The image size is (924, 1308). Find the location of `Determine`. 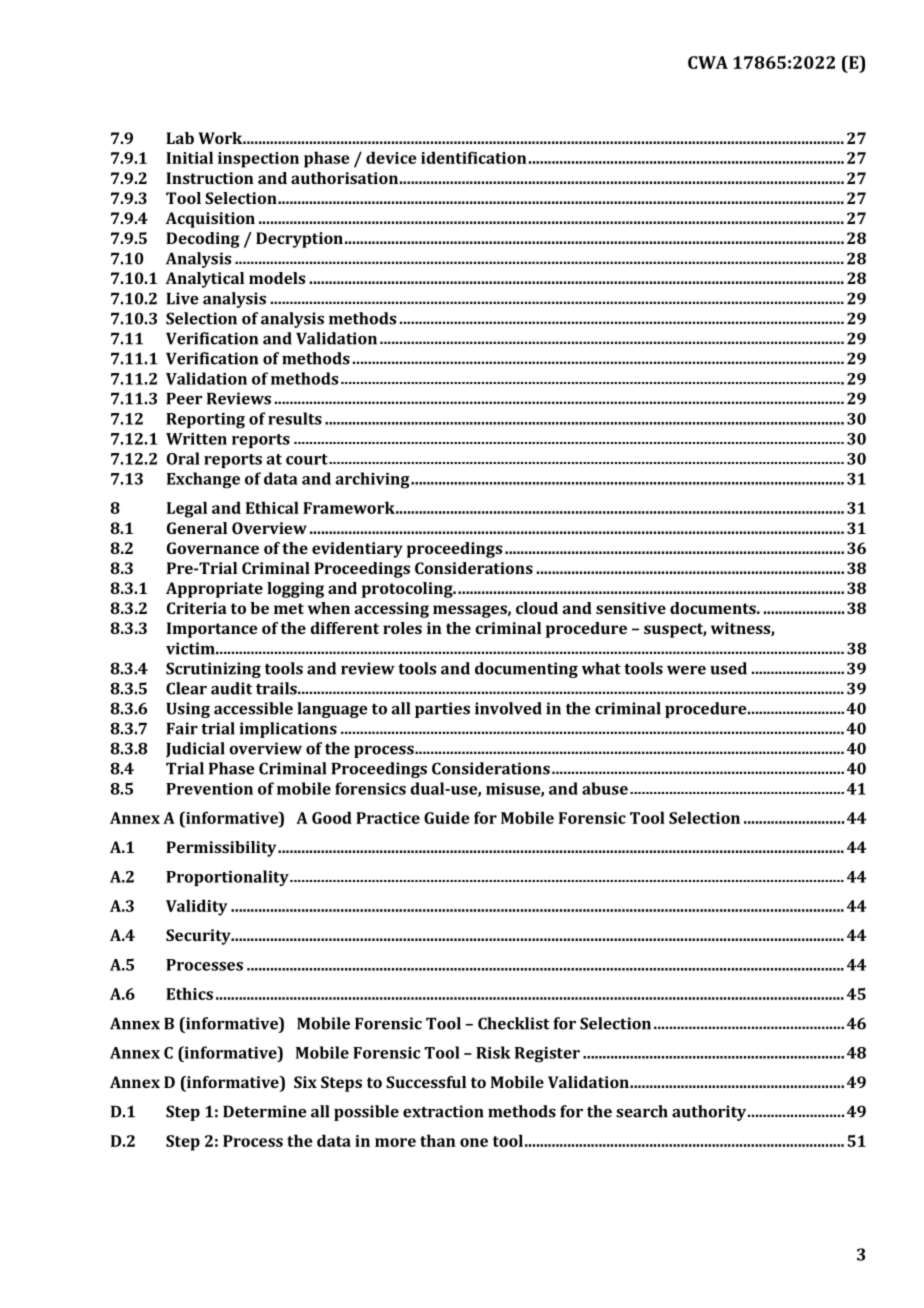

Determine is located at coordinates (265, 1111).
